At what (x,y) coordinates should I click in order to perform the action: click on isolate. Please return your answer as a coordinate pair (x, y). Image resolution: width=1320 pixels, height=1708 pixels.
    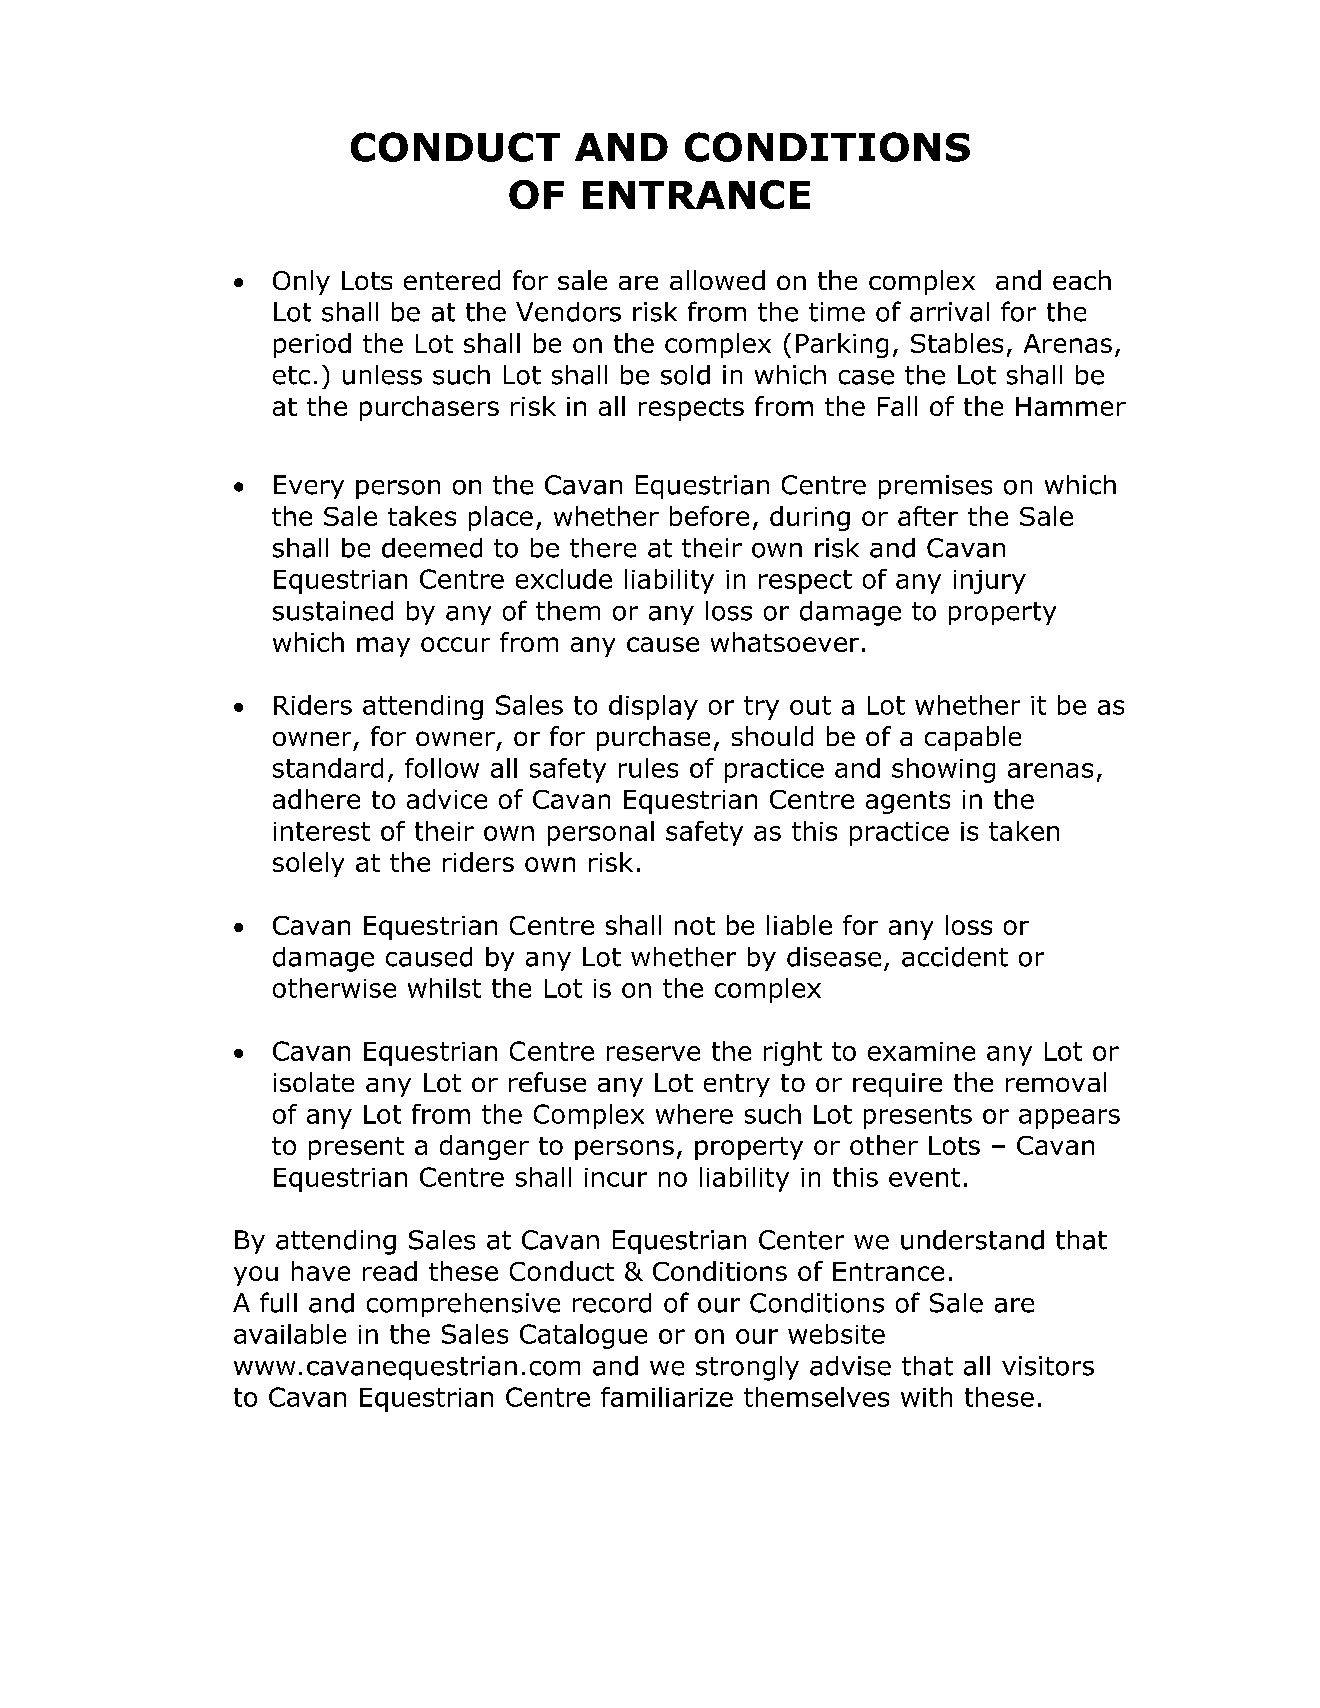
    Looking at the image, I should click on (314, 1082).
